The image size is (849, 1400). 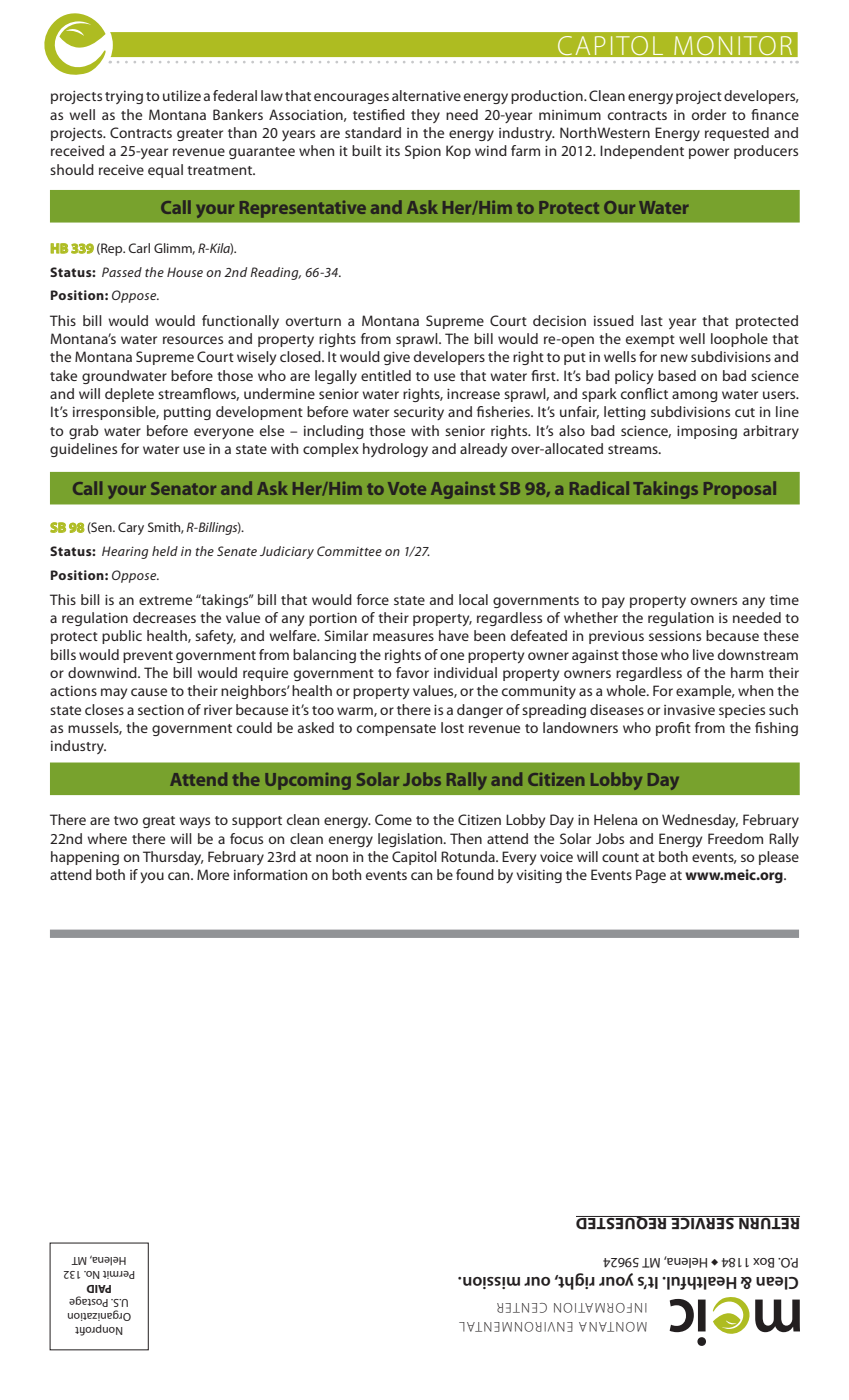 What do you see at coordinates (473, 599) in the screenshot?
I see `local` at bounding box center [473, 599].
